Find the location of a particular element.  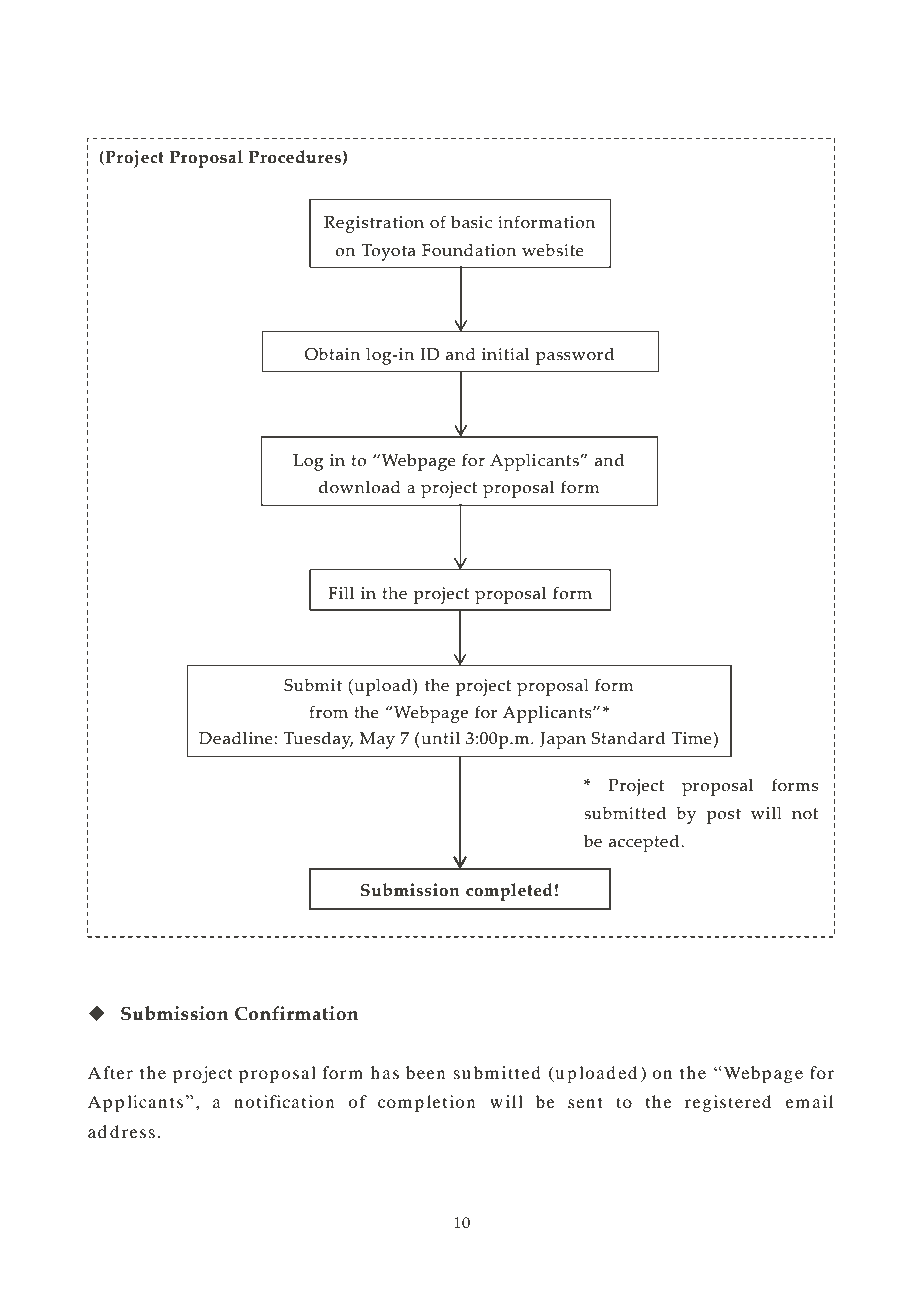

accepted is located at coordinates (645, 843).
